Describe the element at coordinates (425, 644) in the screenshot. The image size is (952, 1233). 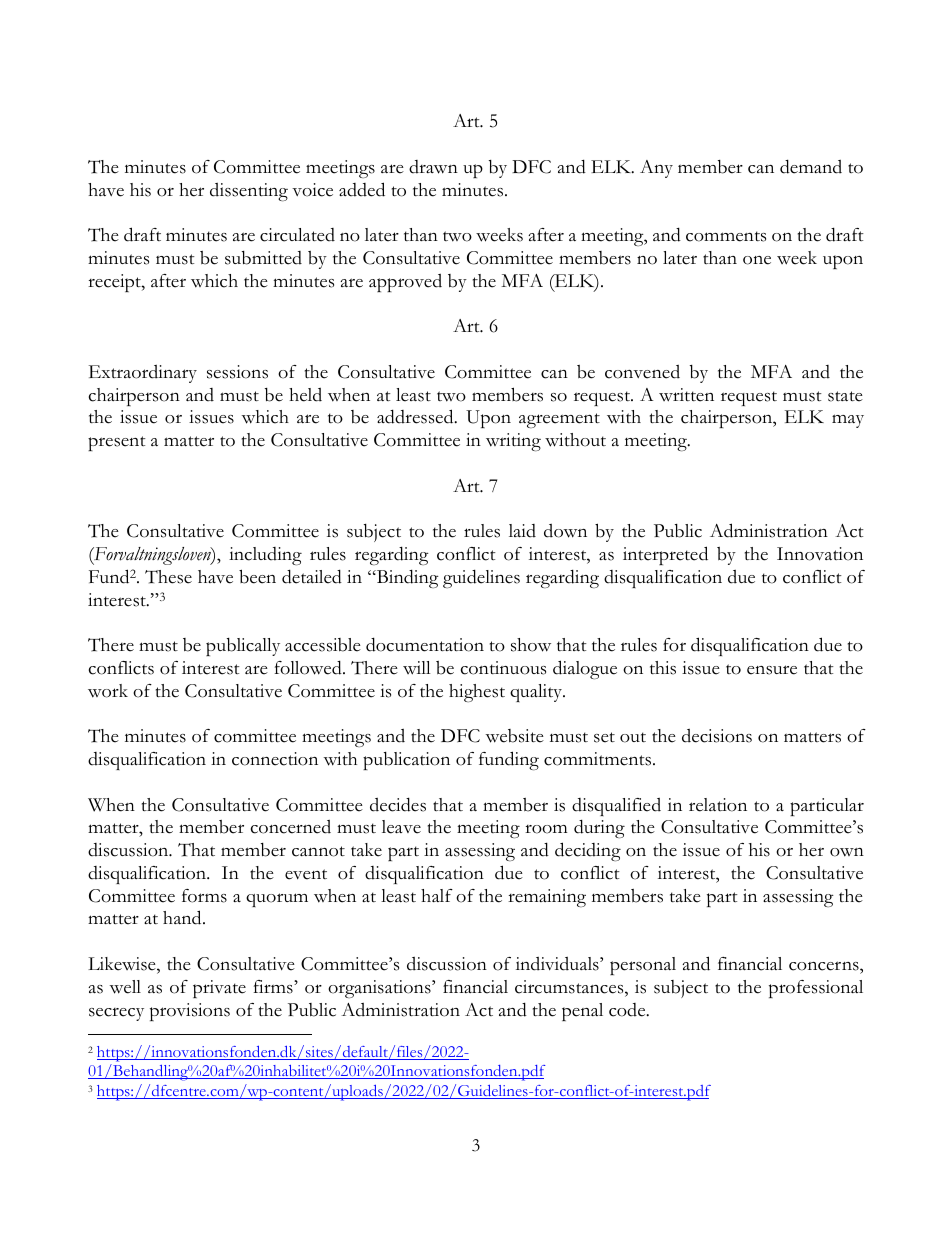
I see `documentation` at that location.
